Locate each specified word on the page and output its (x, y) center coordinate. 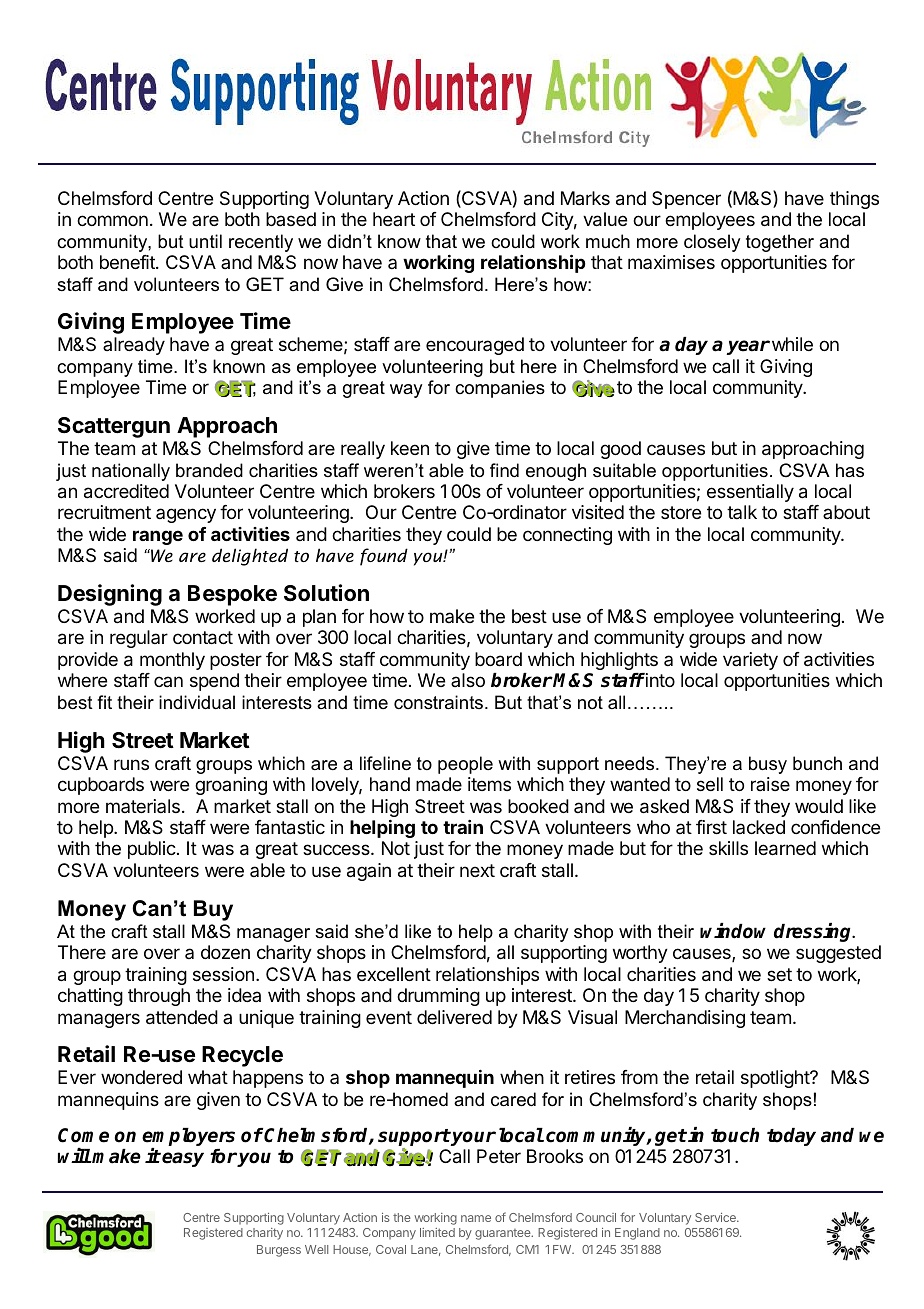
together (780, 243)
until (205, 241)
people (465, 765)
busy (768, 765)
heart (394, 219)
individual (197, 702)
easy (183, 1159)
